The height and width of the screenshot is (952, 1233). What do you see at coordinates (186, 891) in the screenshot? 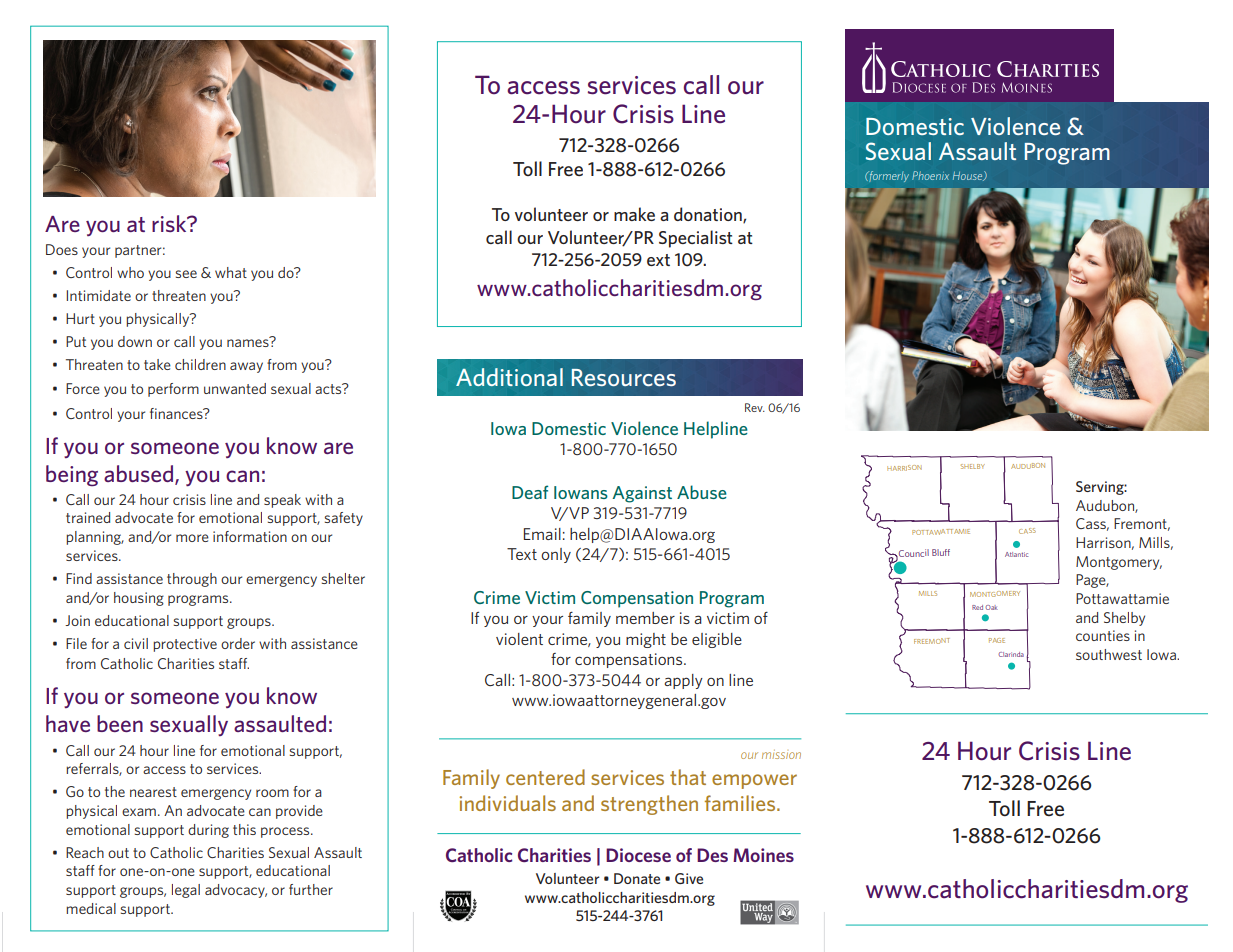
I see `legal` at bounding box center [186, 891].
